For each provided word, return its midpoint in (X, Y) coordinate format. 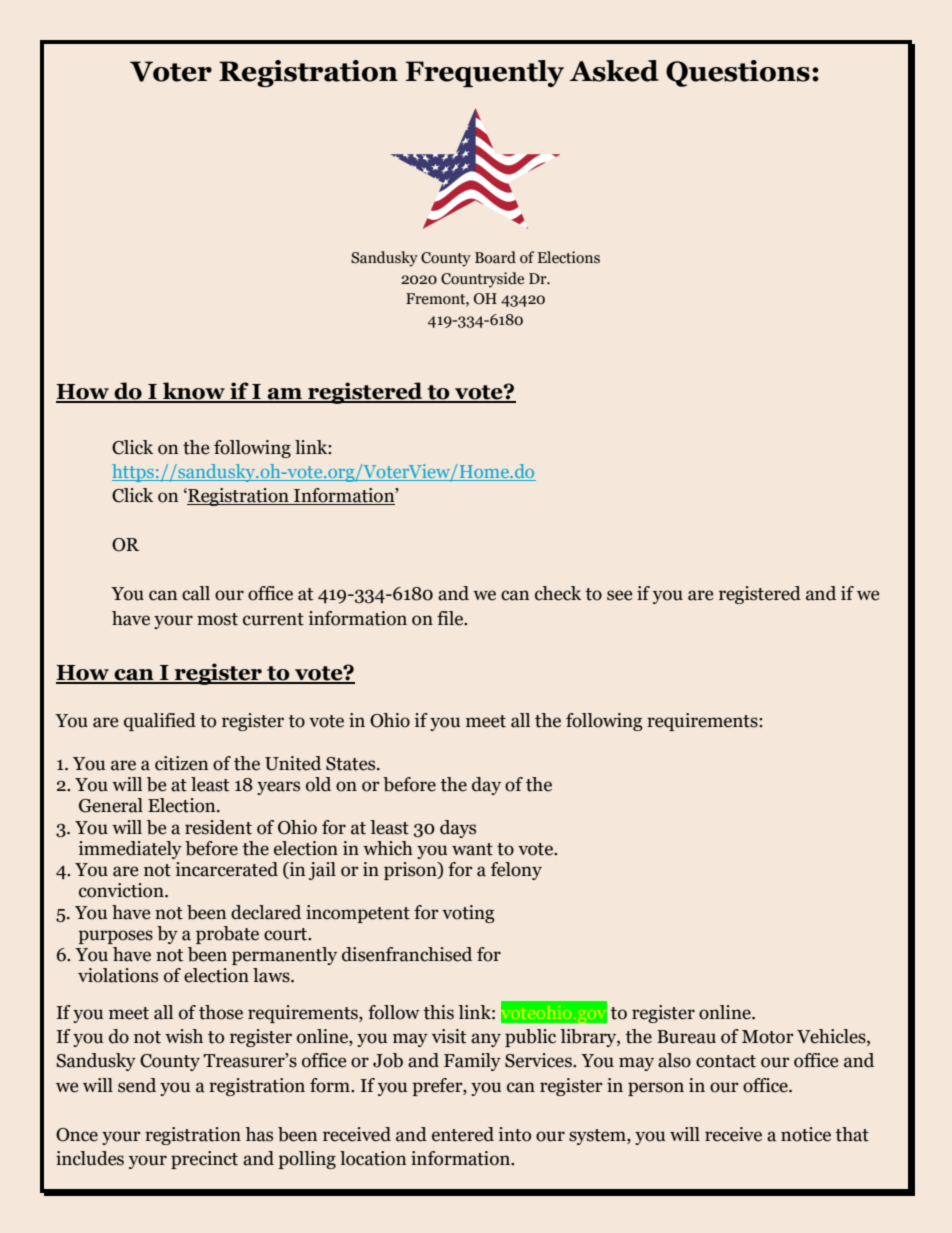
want (472, 849)
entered (463, 1134)
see (619, 595)
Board (495, 257)
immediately (130, 850)
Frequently (485, 73)
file (451, 618)
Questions (738, 73)
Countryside (482, 280)
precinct (204, 1160)
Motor (768, 1037)
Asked (614, 71)
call (196, 593)
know (194, 392)
